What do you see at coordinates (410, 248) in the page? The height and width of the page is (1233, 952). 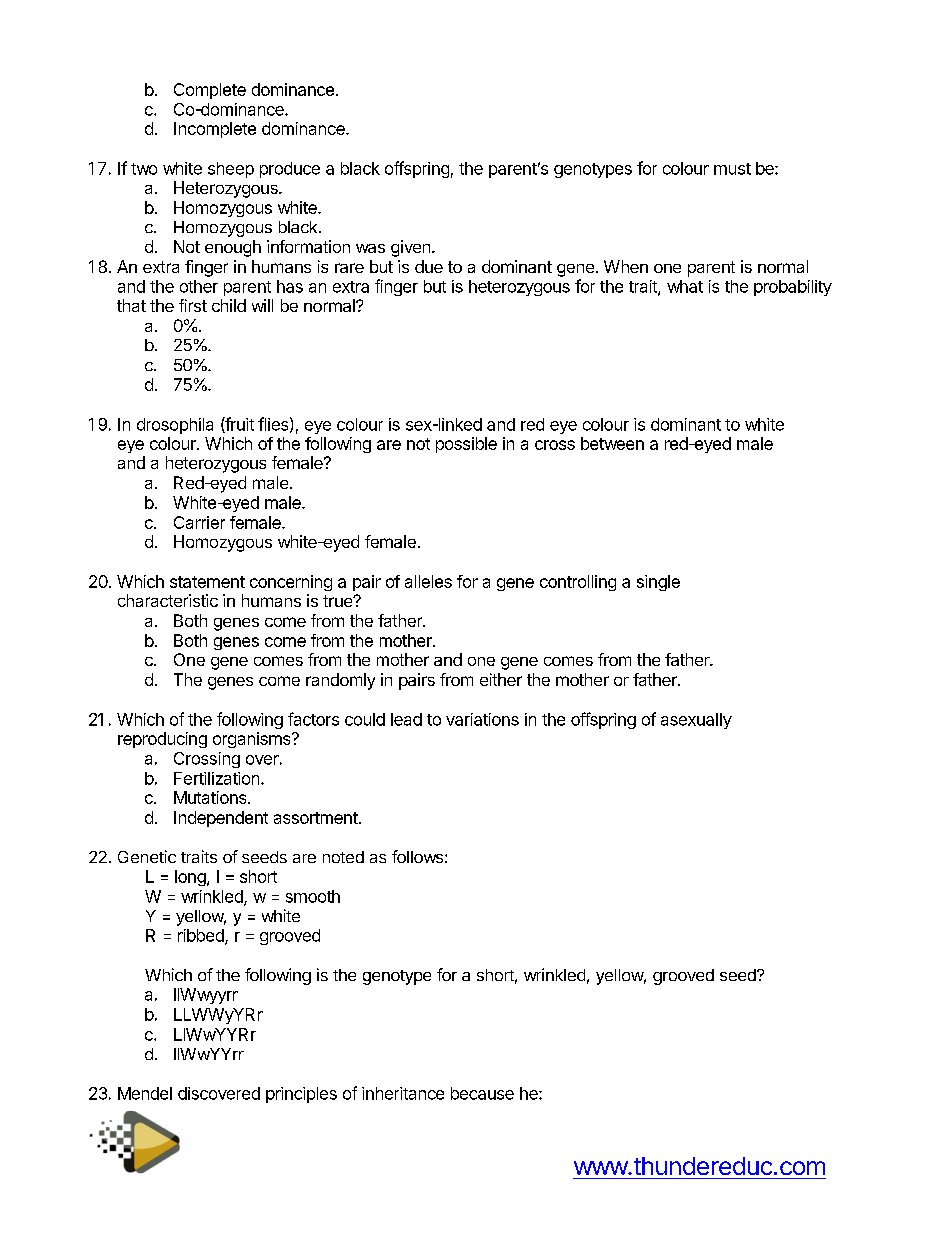 I see `given` at bounding box center [410, 248].
